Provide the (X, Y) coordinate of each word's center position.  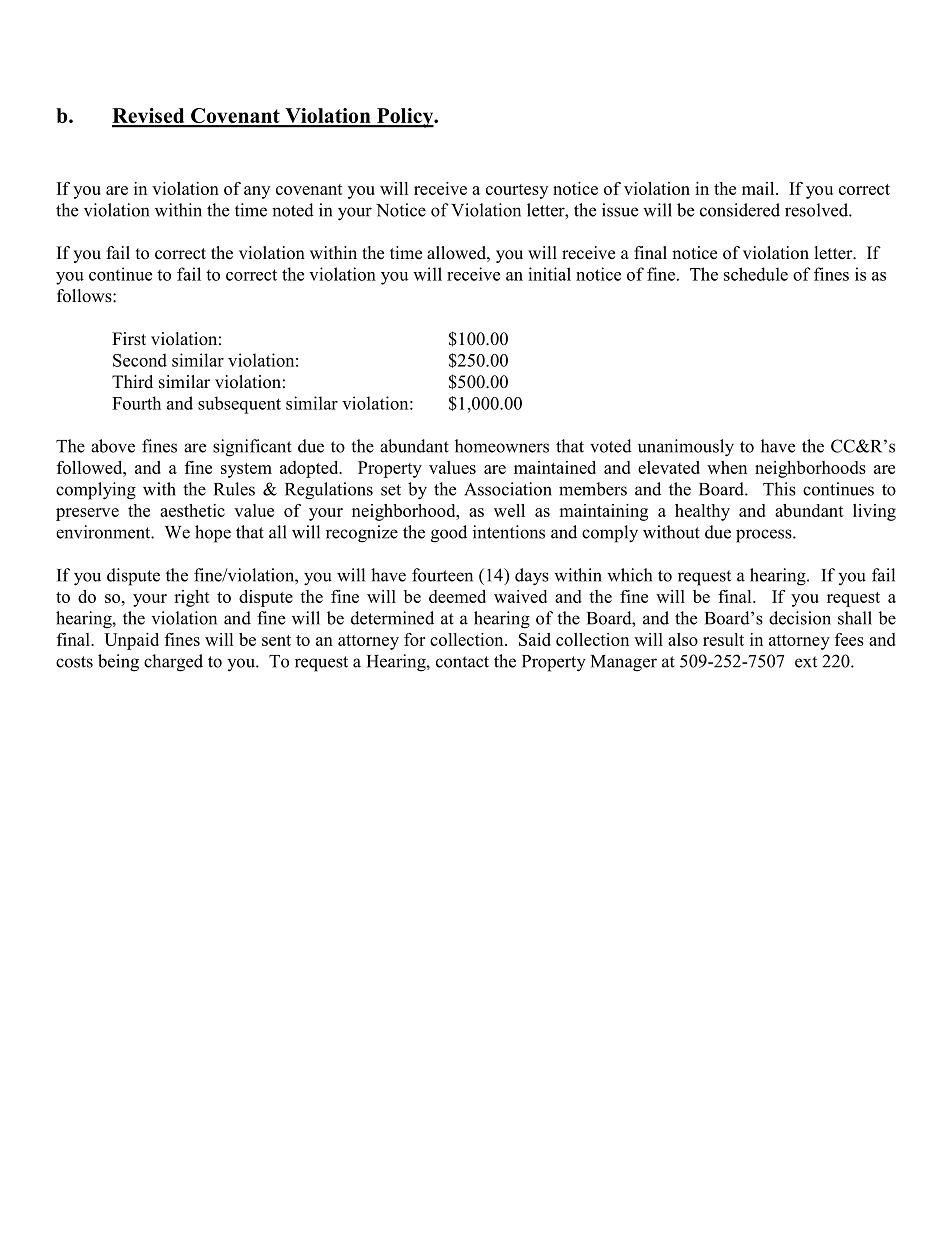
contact (462, 662)
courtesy (517, 191)
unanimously (686, 448)
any (257, 192)
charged (173, 663)
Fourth (136, 403)
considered (740, 210)
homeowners (502, 446)
